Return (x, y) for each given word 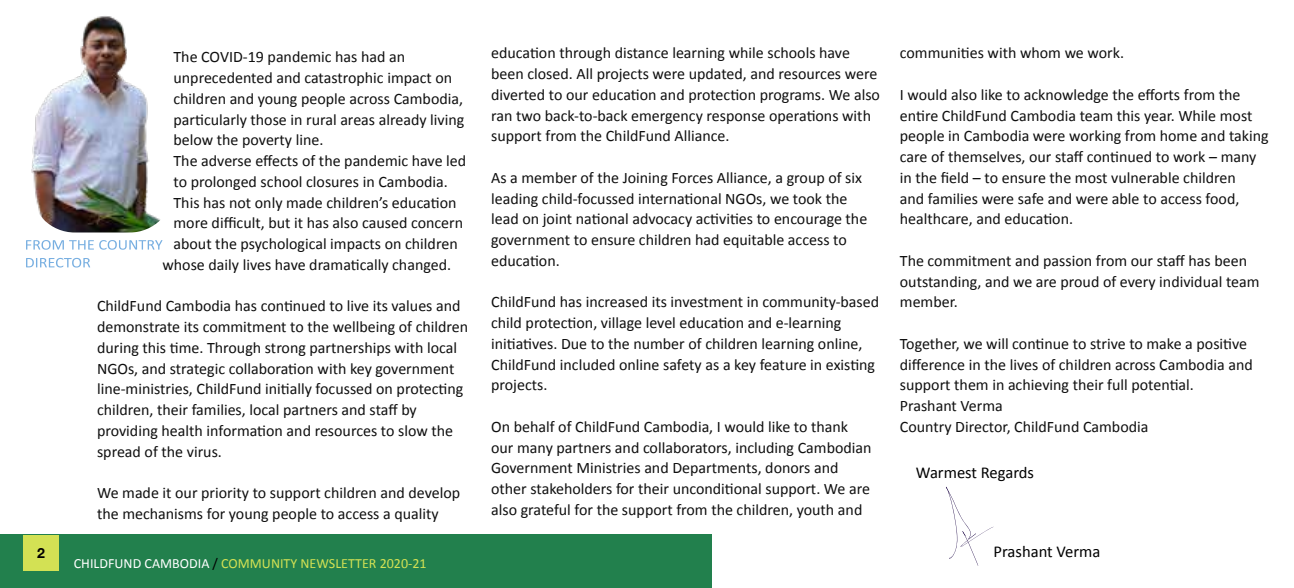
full (1117, 385)
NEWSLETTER (339, 563)
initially (289, 390)
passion (1067, 262)
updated (716, 75)
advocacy (662, 220)
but (279, 223)
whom (1040, 53)
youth (815, 511)
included (587, 365)
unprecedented (223, 79)
